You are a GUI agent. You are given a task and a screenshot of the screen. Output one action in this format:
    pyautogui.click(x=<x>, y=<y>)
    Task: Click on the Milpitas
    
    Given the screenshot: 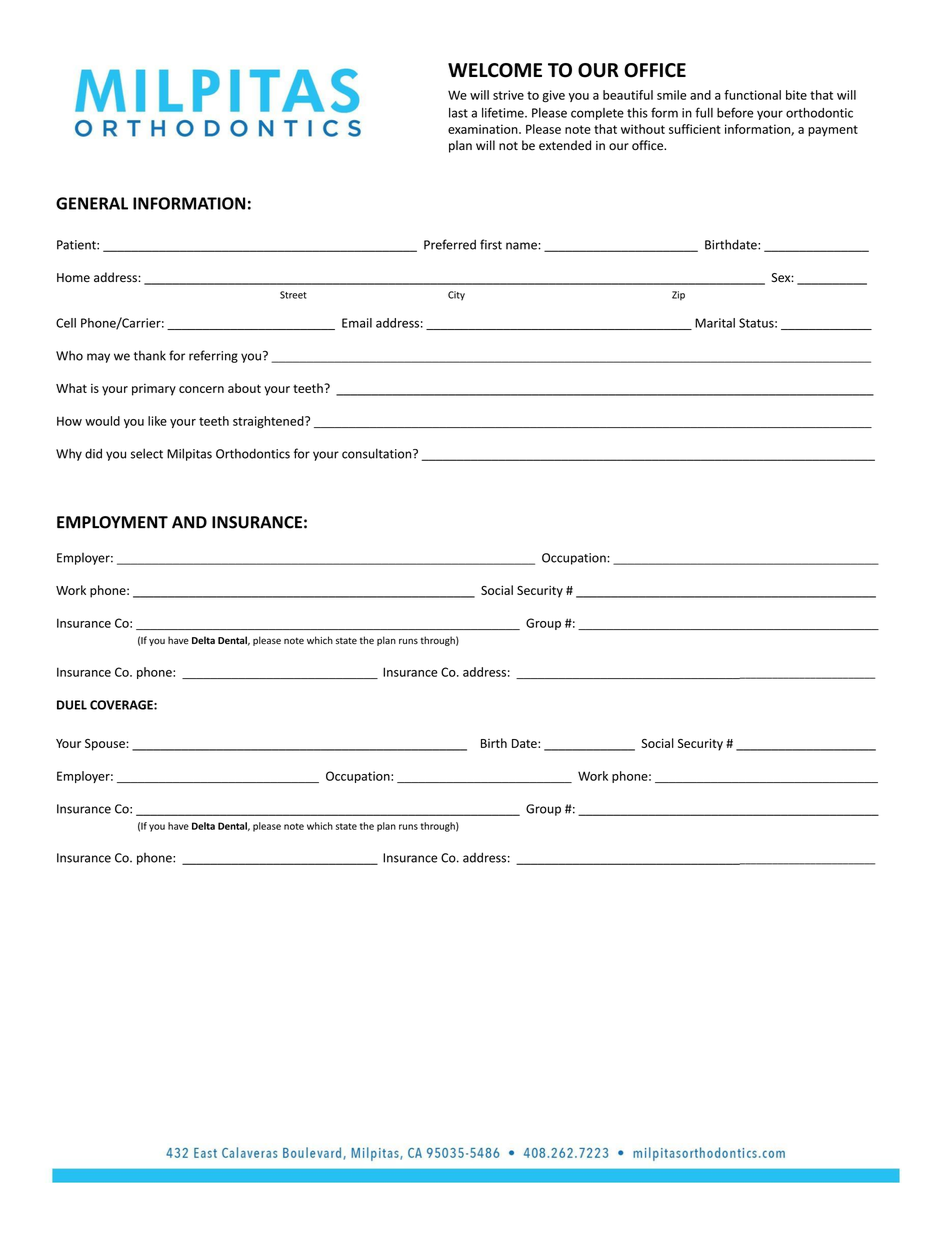 What is the action you would take?
    pyautogui.click(x=189, y=454)
